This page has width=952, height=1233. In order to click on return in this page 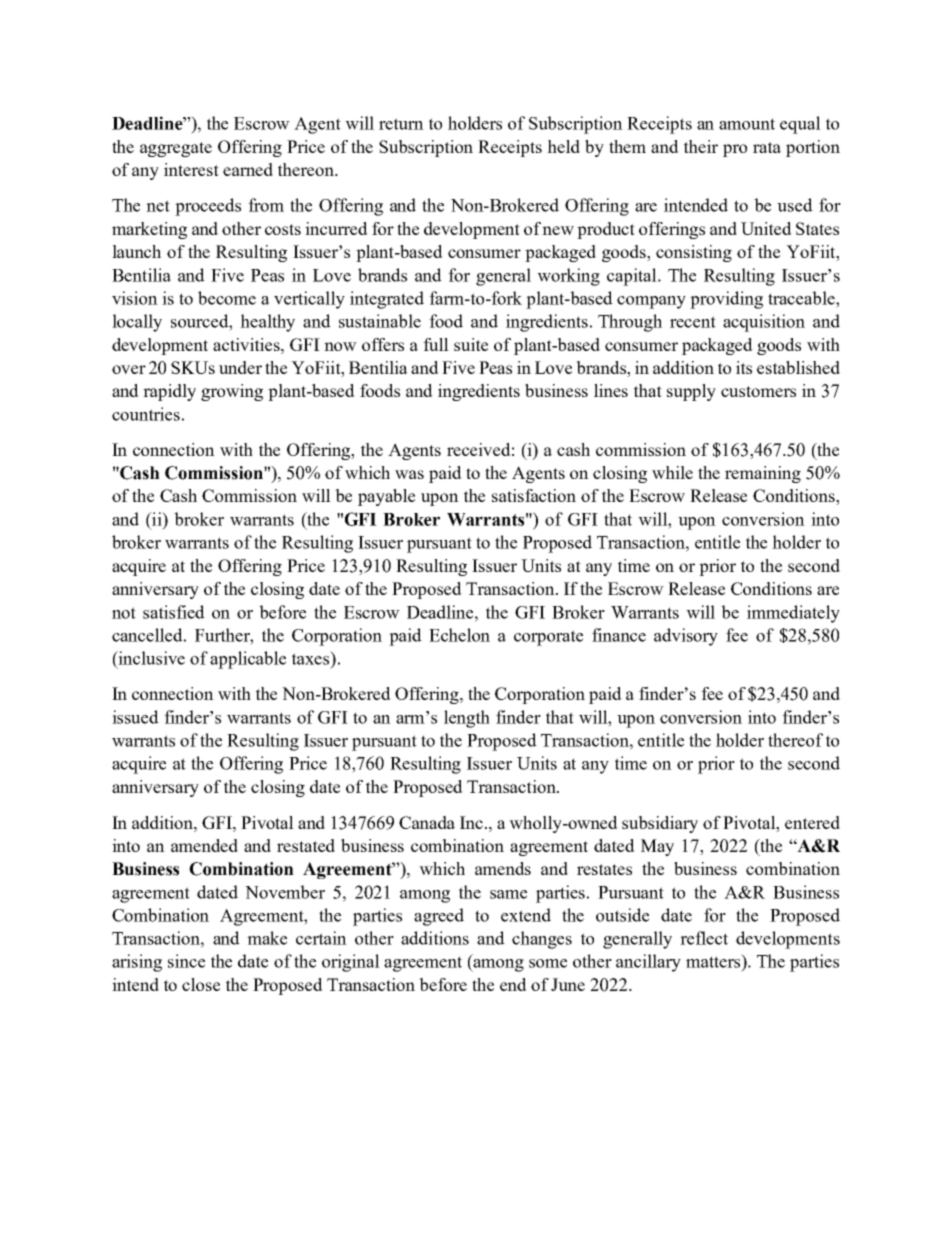, I will do `click(401, 124)`.
